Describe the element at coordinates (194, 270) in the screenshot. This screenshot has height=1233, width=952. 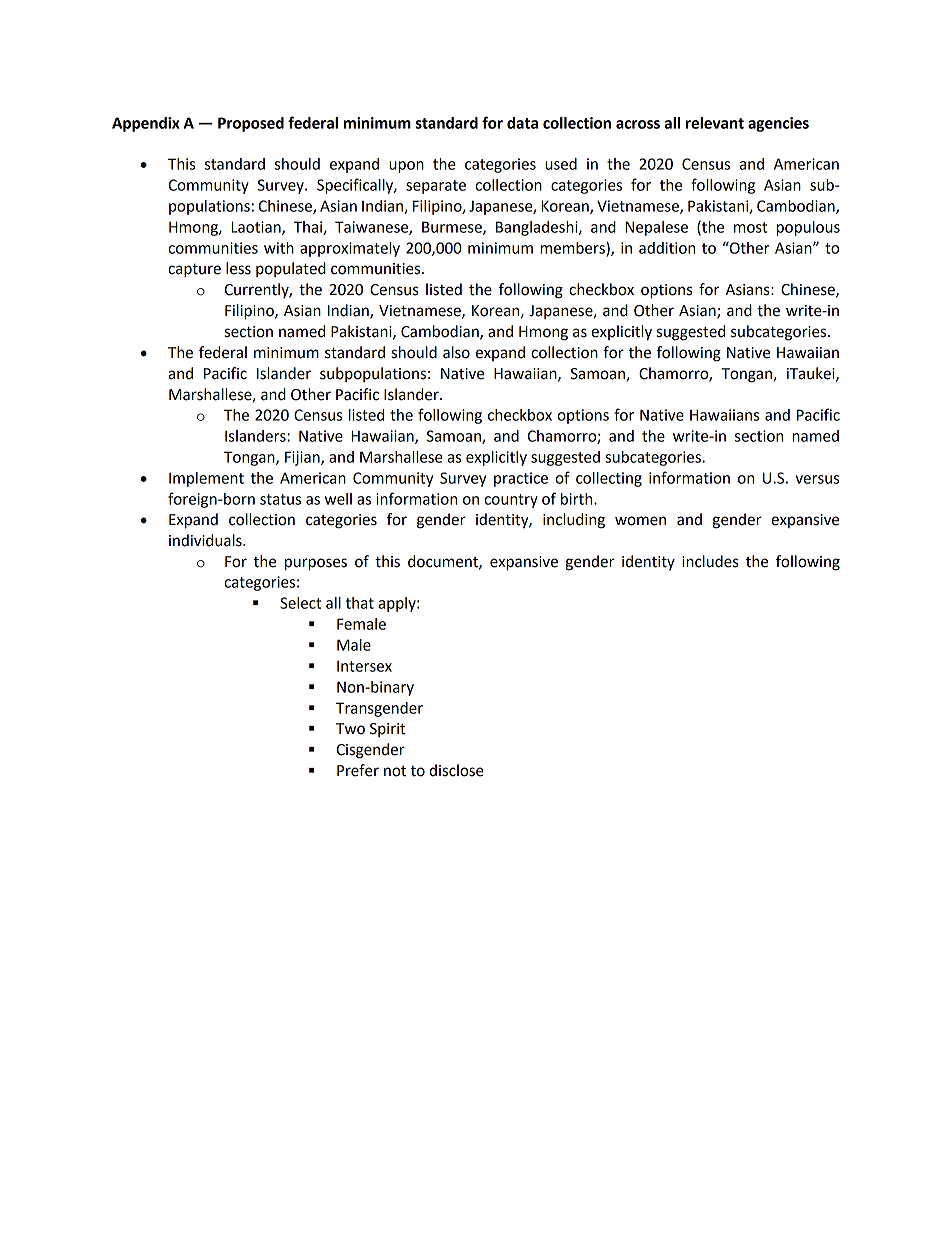
I see `capture` at that location.
